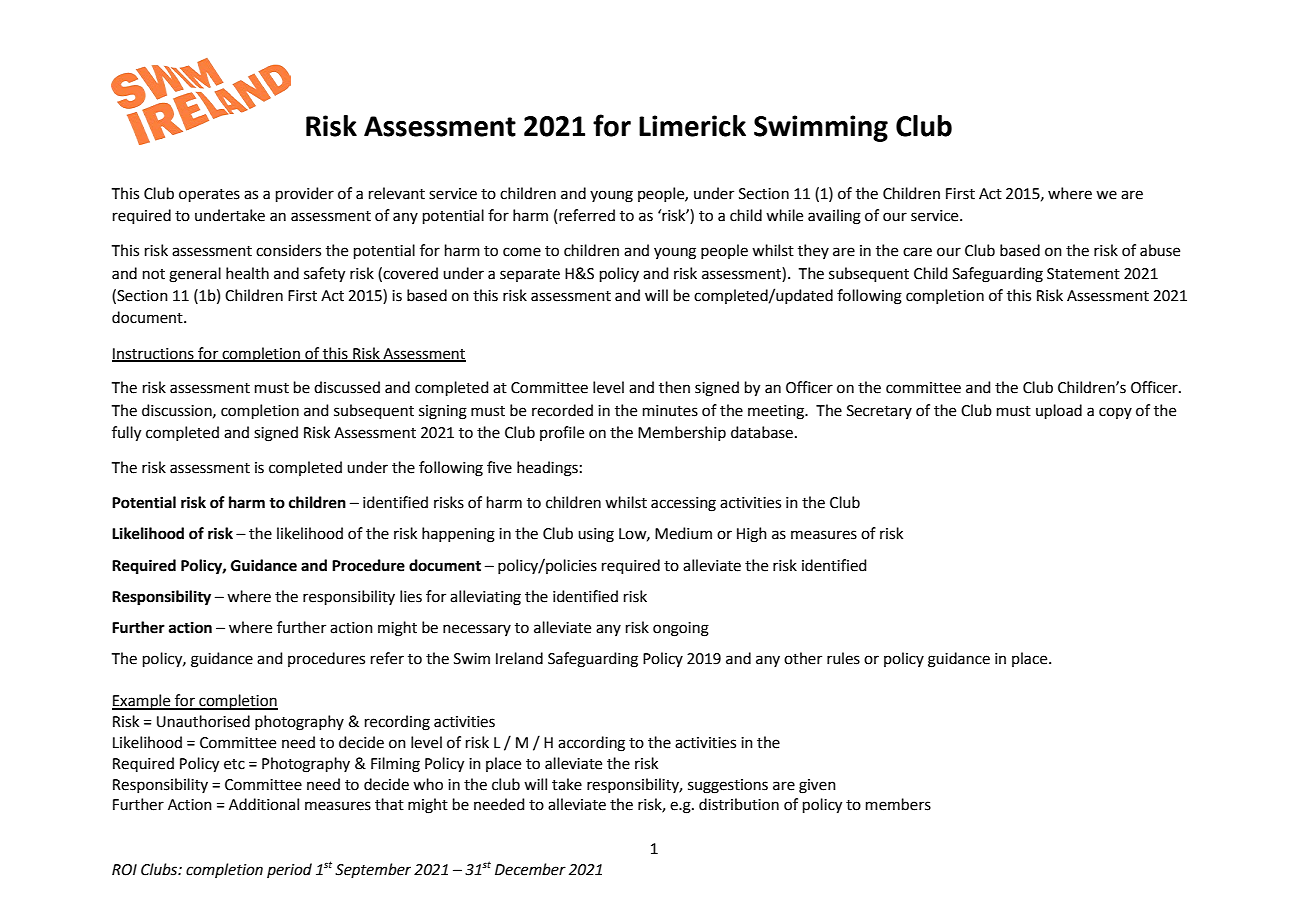  What do you see at coordinates (289, 870) in the screenshot?
I see `period` at bounding box center [289, 870].
